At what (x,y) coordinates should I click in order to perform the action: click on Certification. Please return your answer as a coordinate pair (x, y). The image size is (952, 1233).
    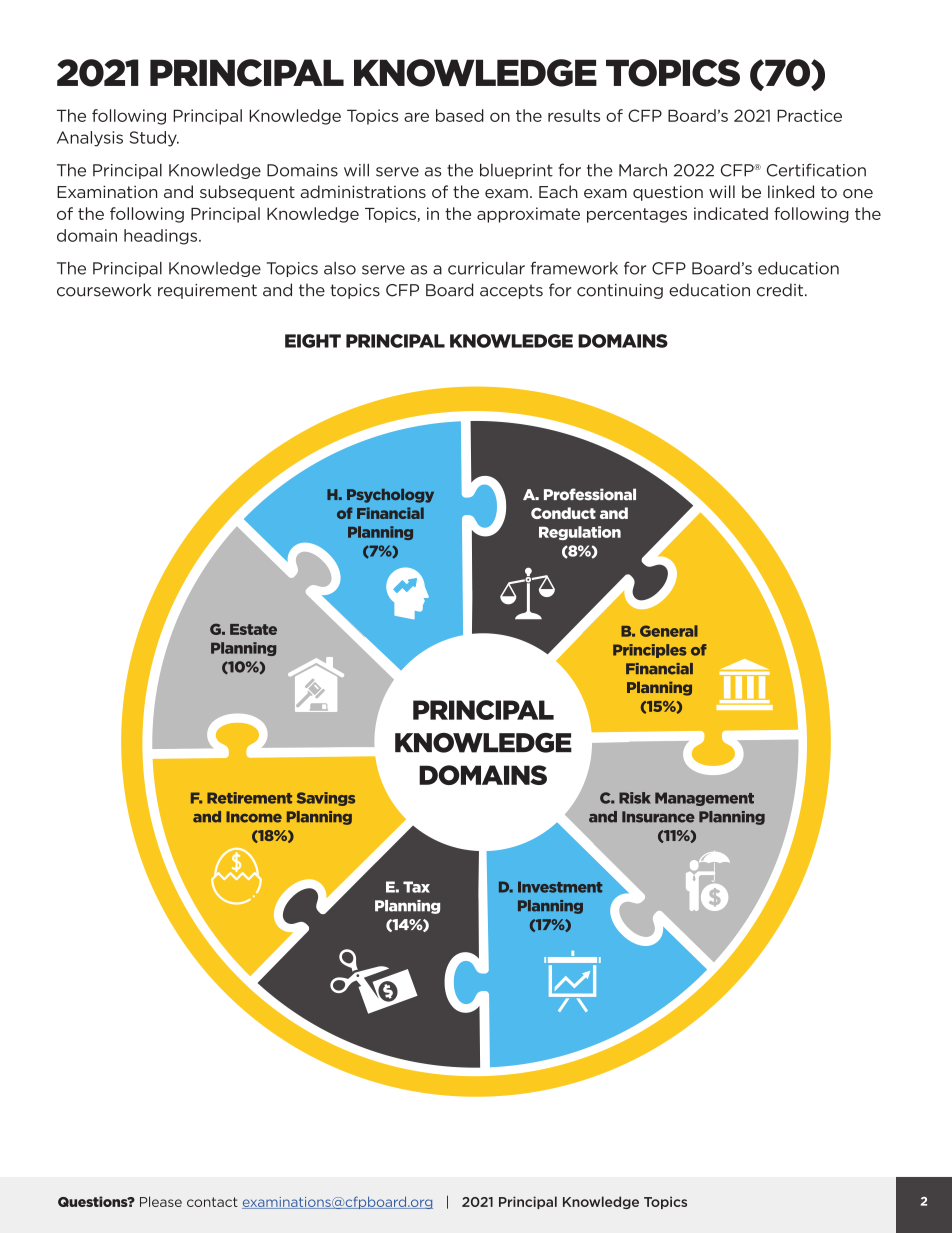
    Looking at the image, I should click on (816, 170).
